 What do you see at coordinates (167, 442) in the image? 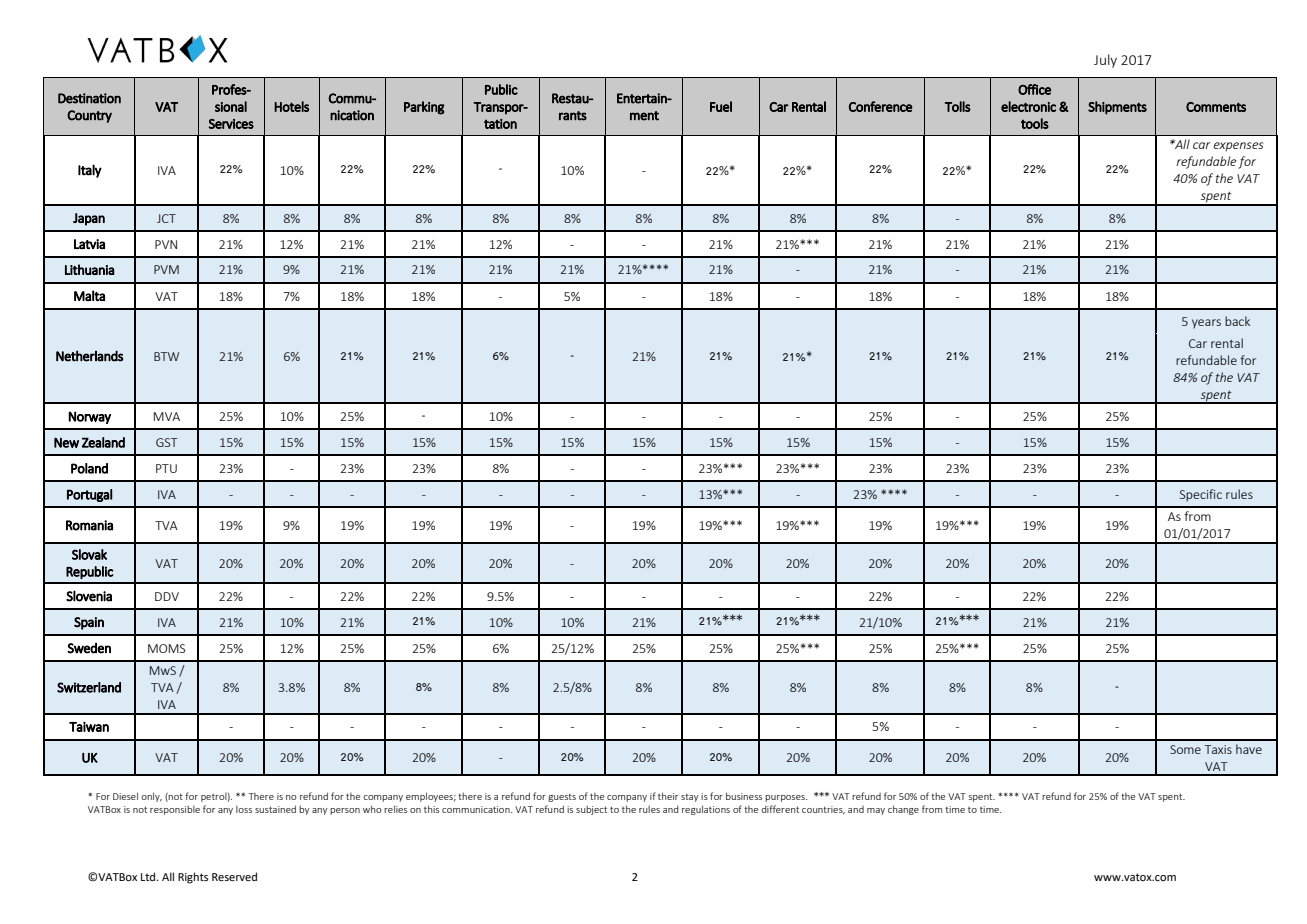
I see `GST` at bounding box center [167, 442].
